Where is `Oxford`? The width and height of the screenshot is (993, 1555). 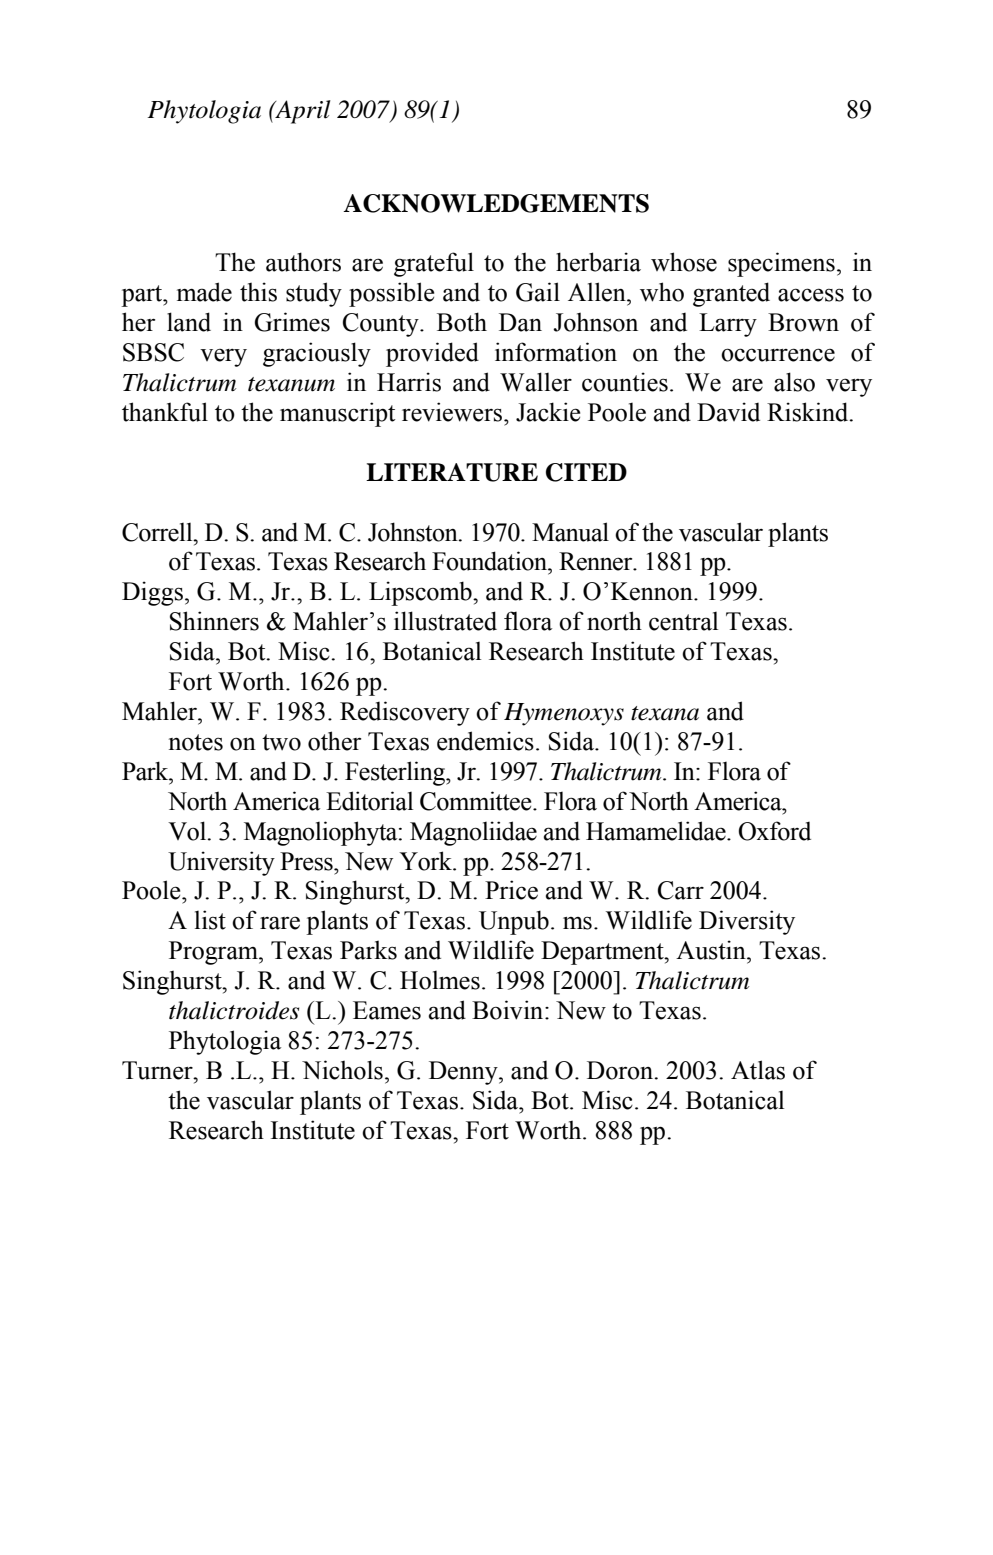
Oxford is located at coordinates (775, 831).
